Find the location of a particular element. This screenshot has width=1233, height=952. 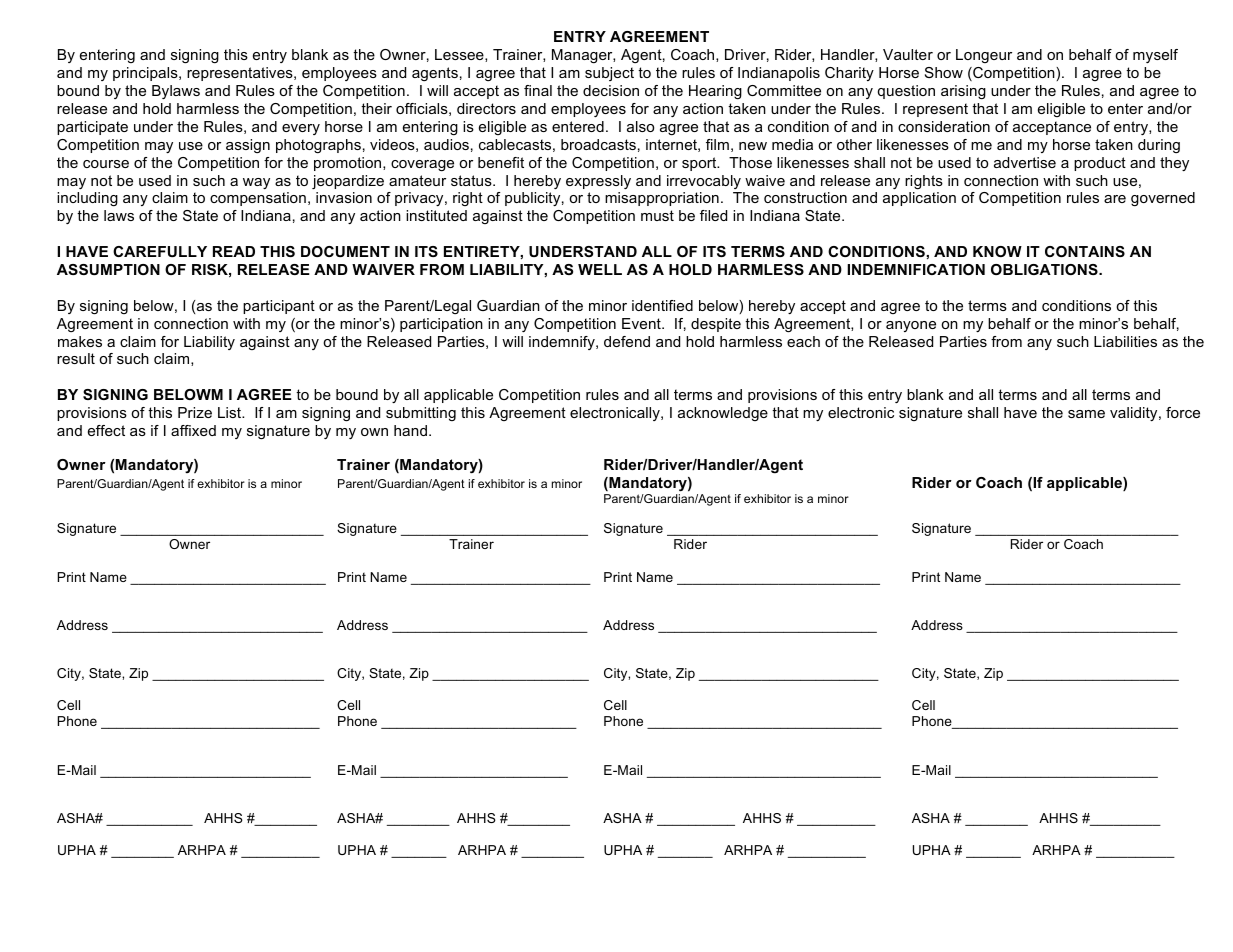

product is located at coordinates (1100, 164).
